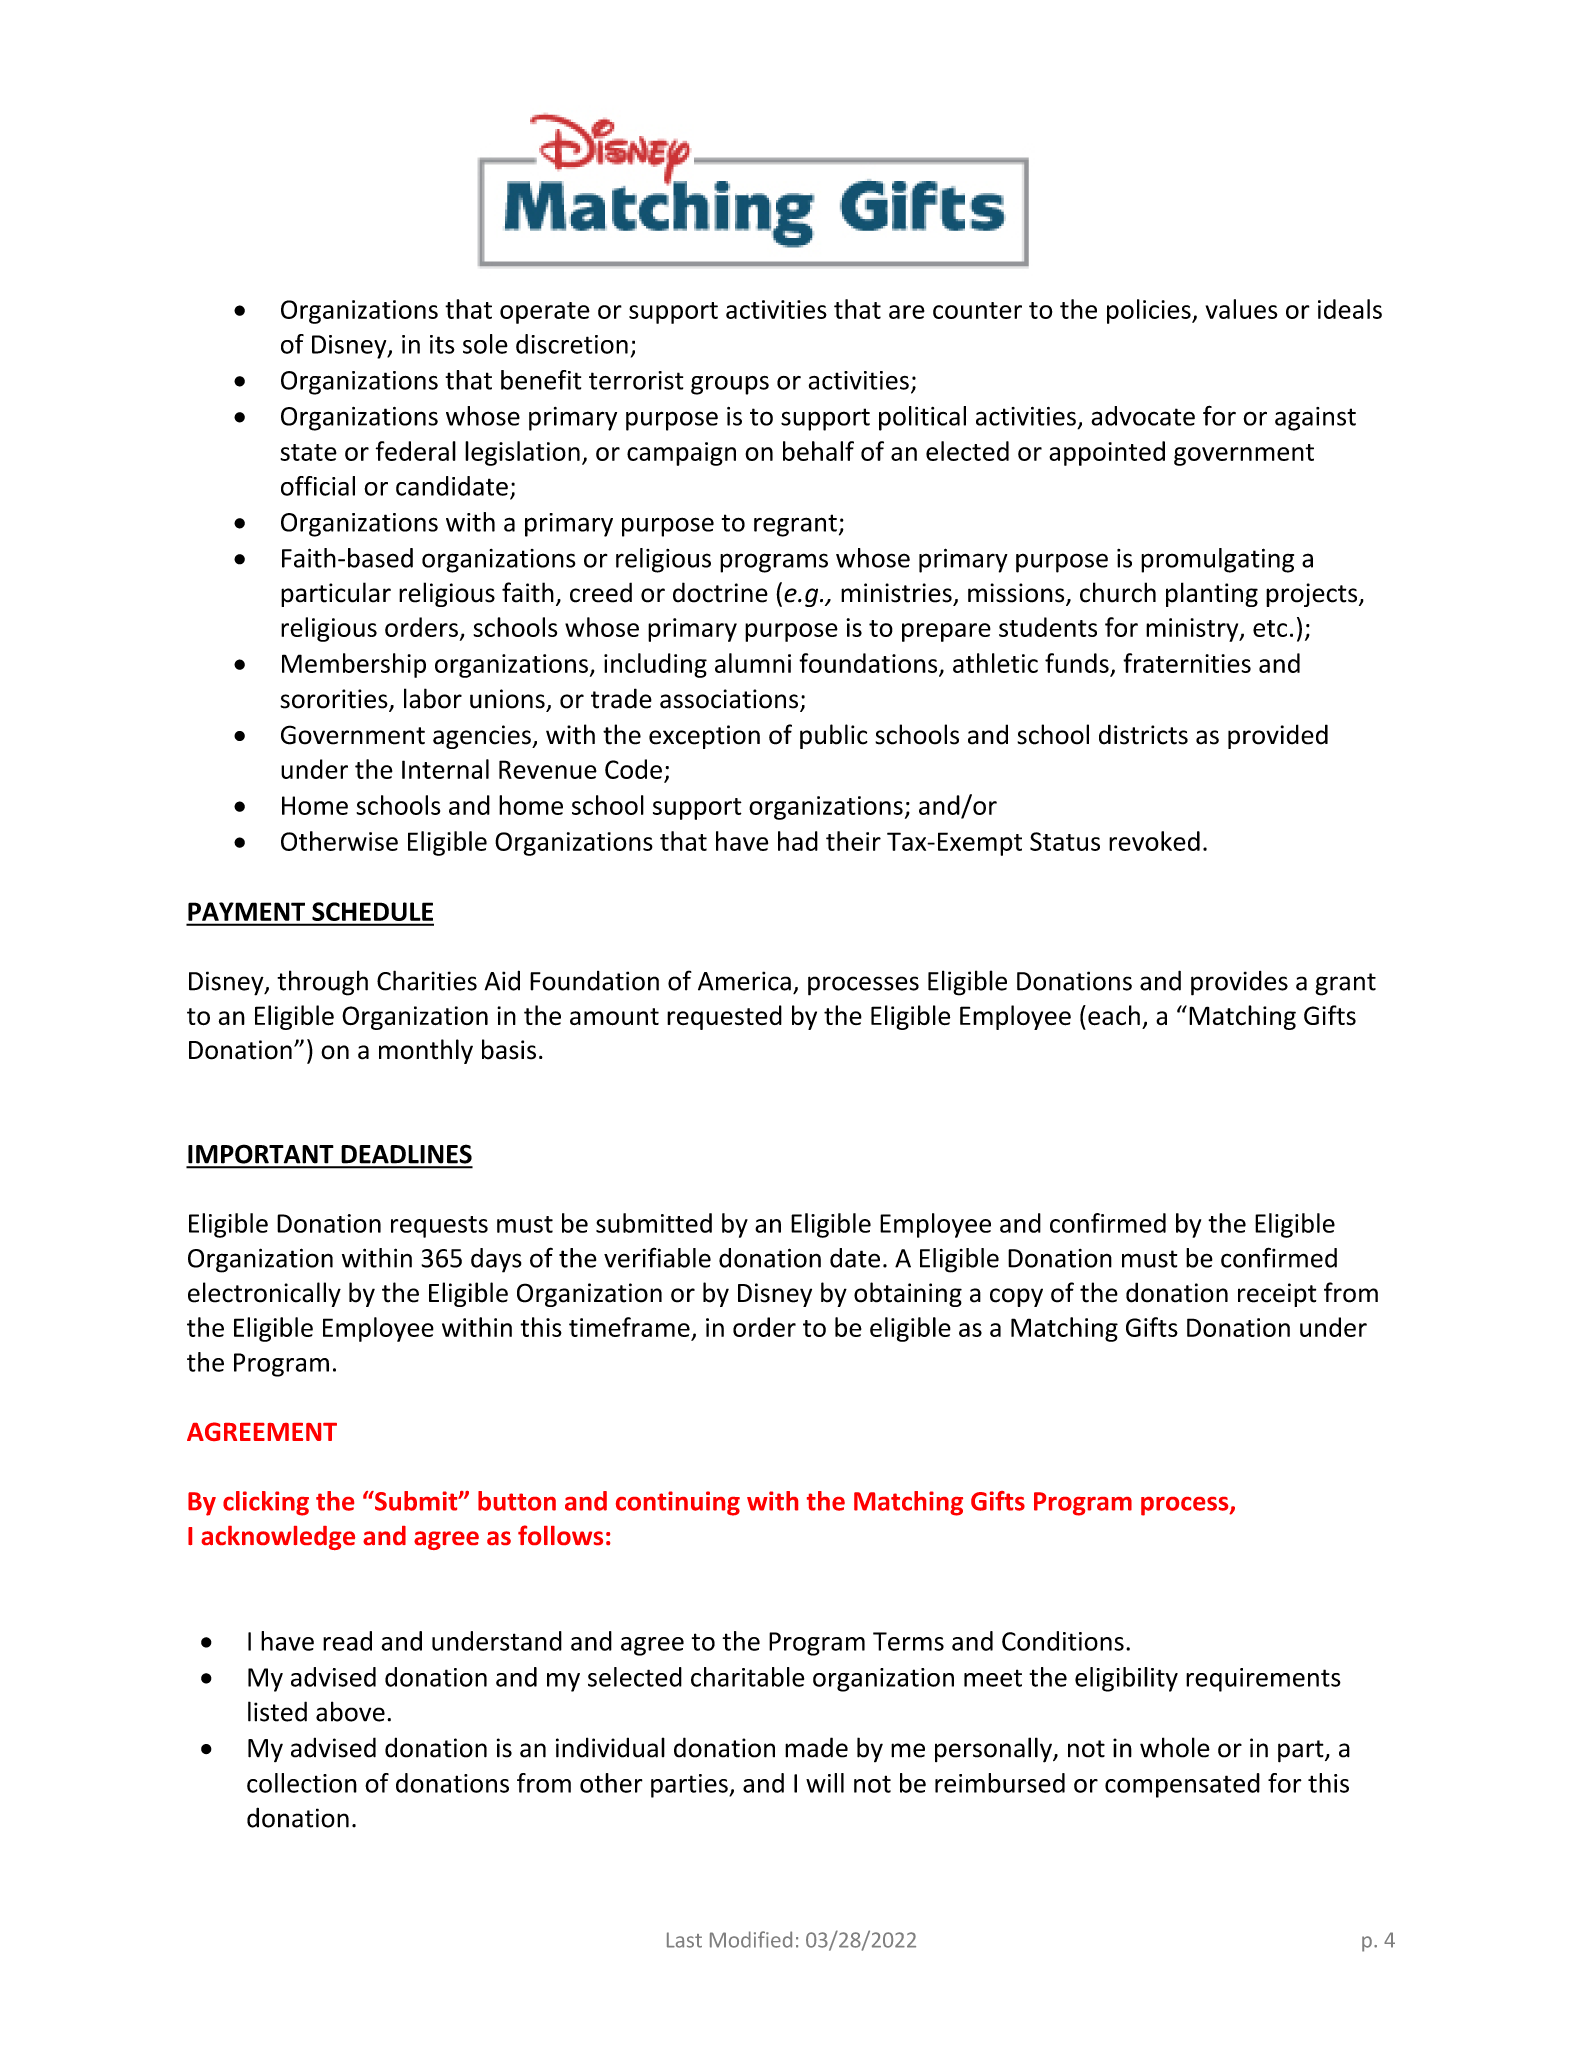 This screenshot has height=2046, width=1581. Describe the element at coordinates (302, 1783) in the screenshot. I see `collection` at that location.
